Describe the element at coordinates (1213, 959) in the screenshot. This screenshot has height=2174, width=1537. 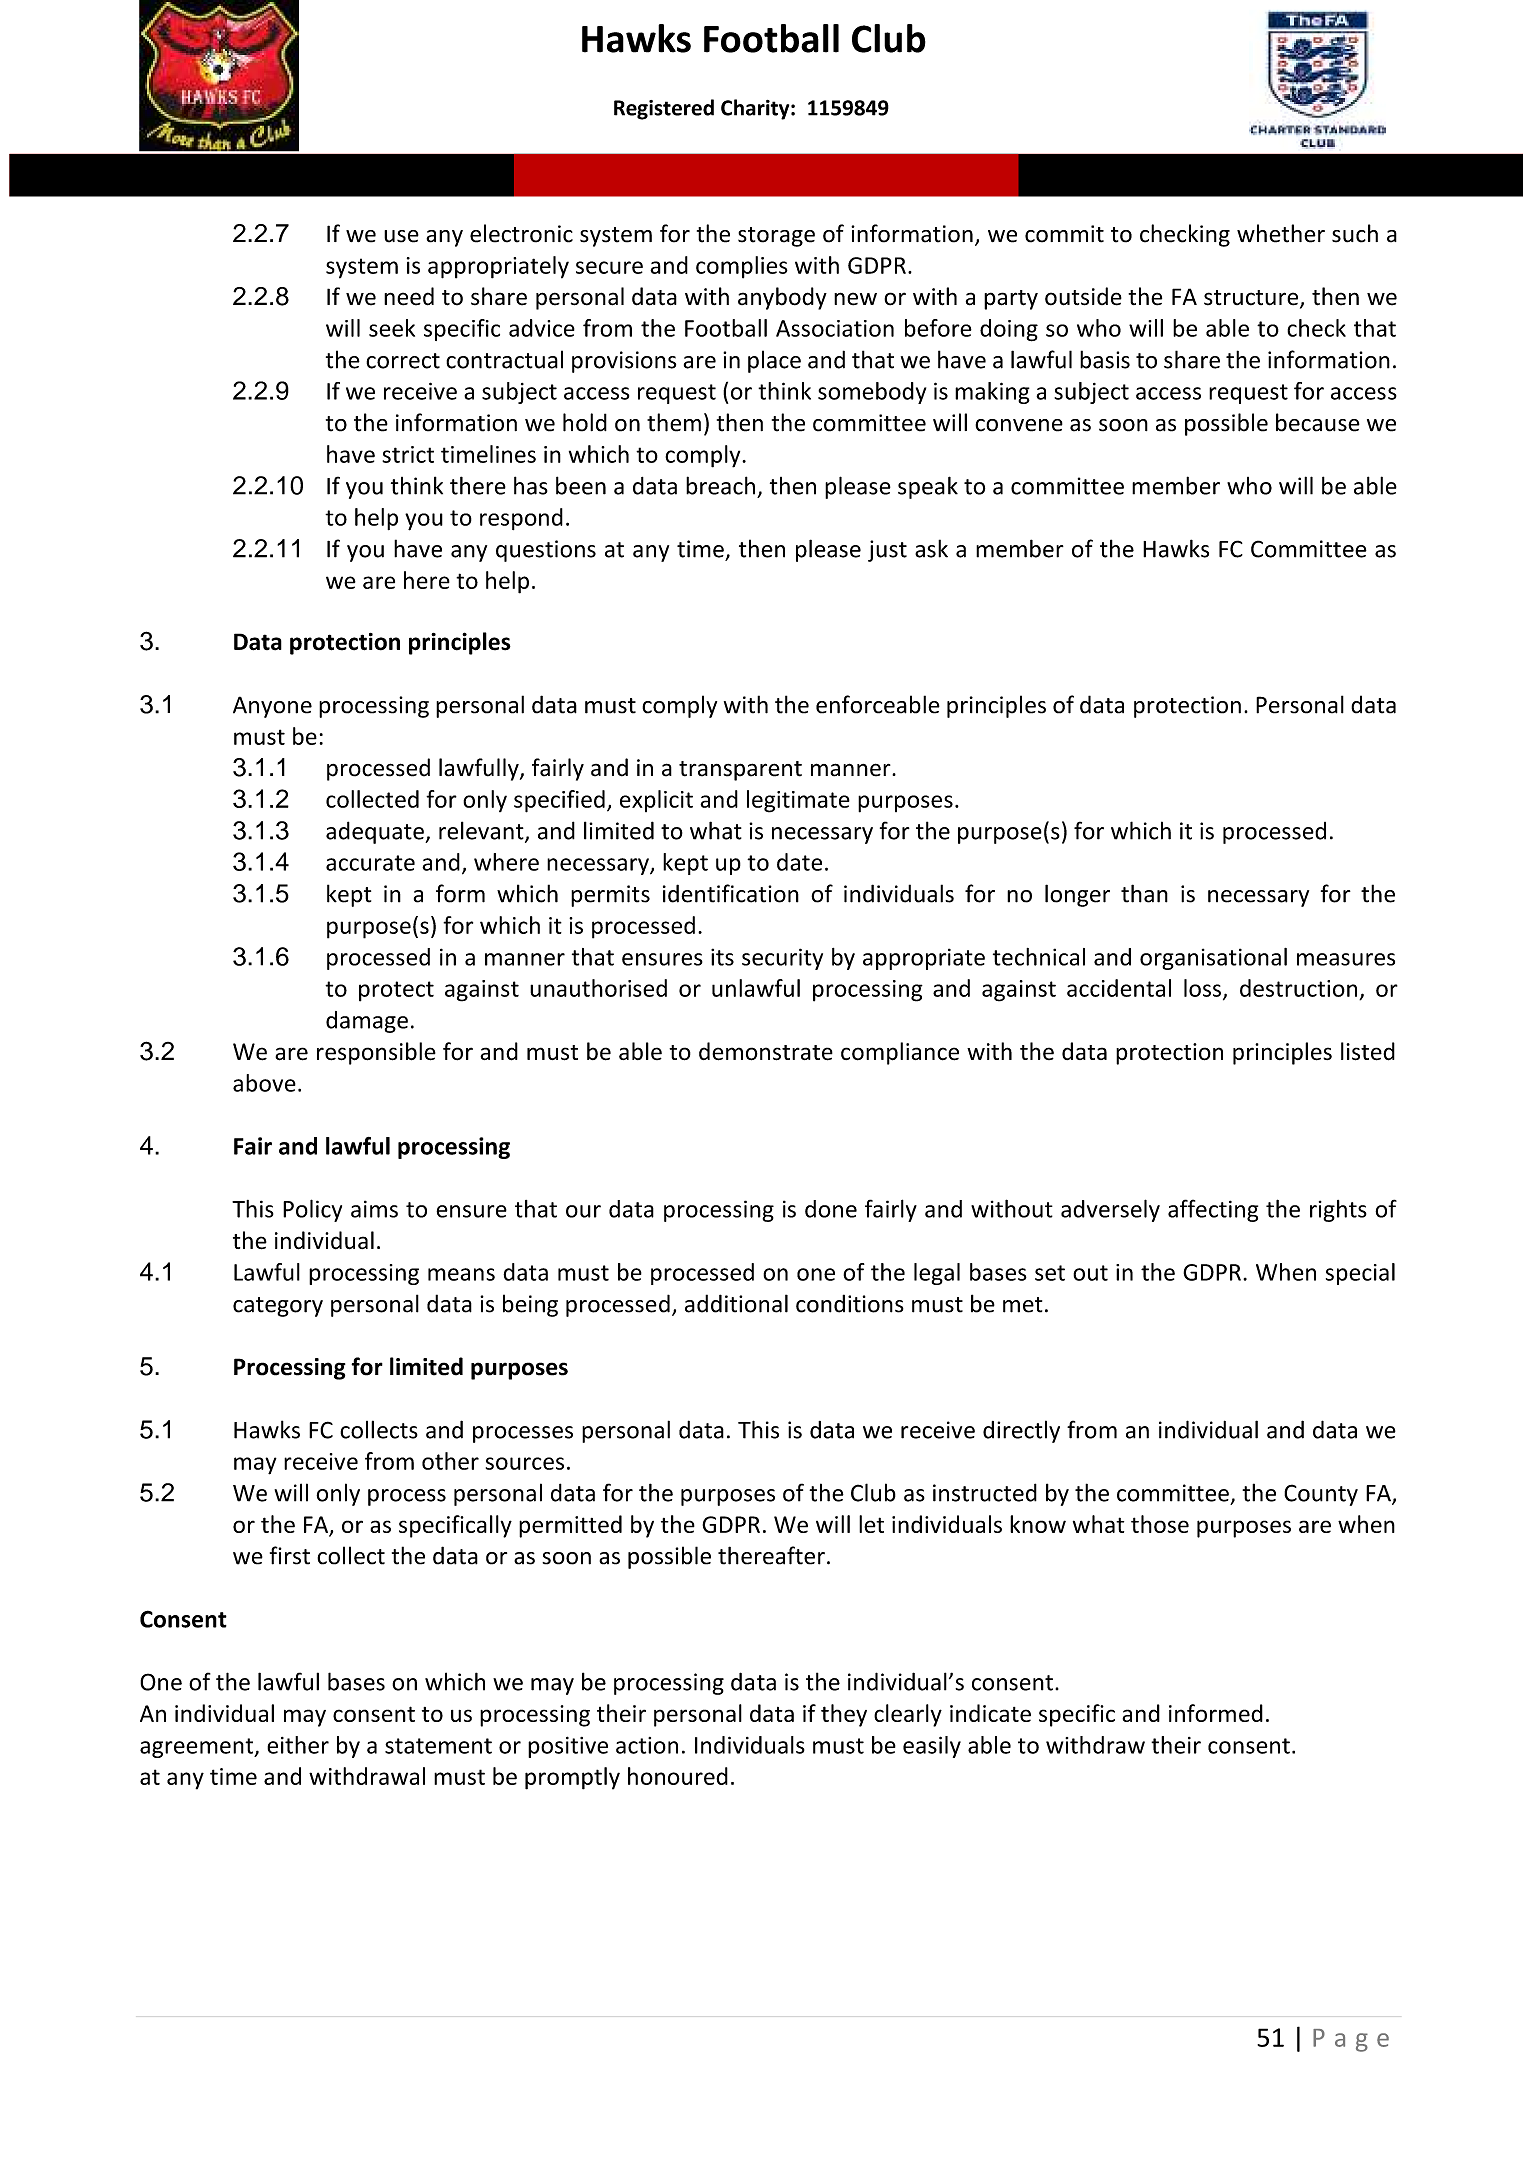
I see `organisational` at that location.
